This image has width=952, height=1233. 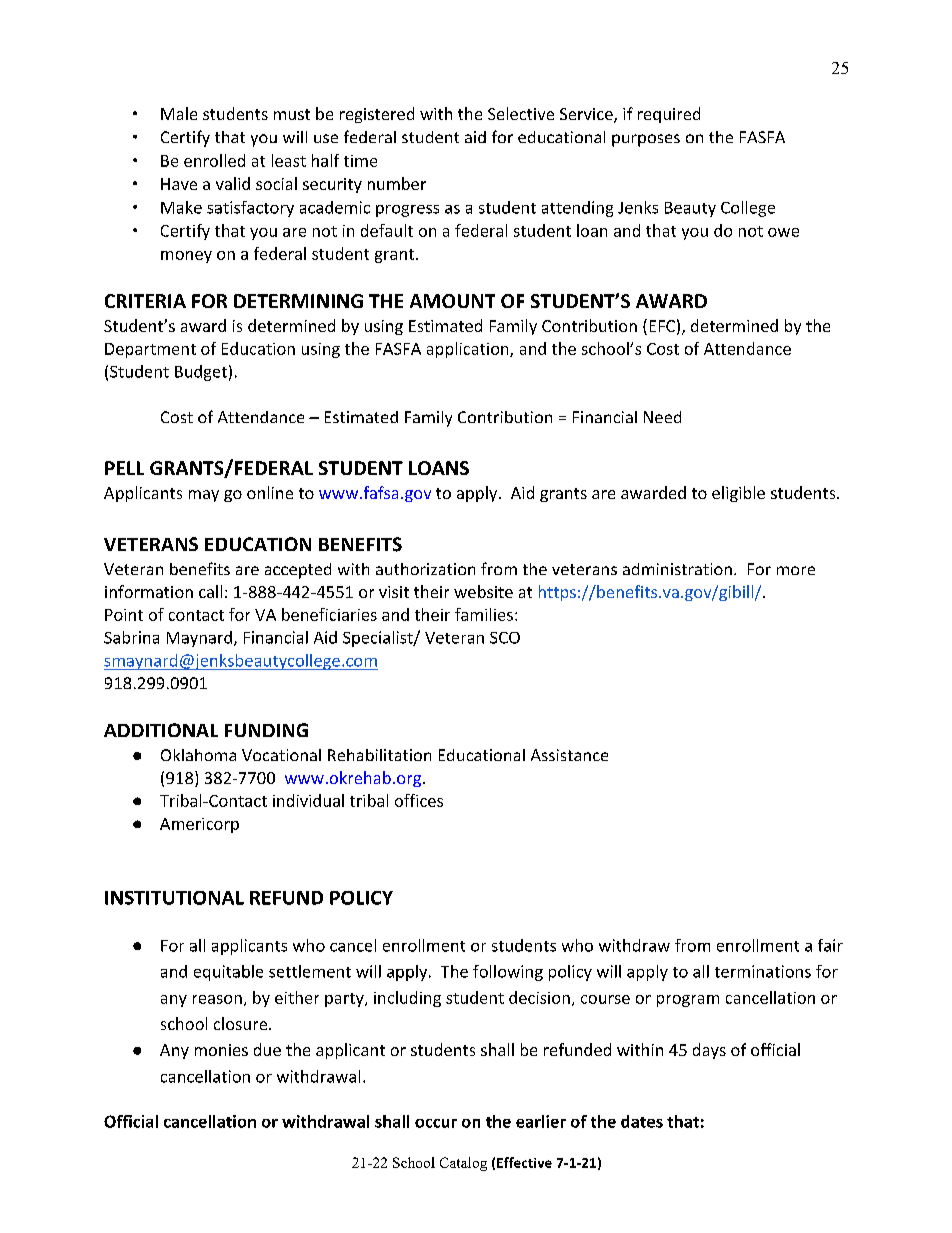 What do you see at coordinates (521, 113) in the image?
I see `Selective` at bounding box center [521, 113].
